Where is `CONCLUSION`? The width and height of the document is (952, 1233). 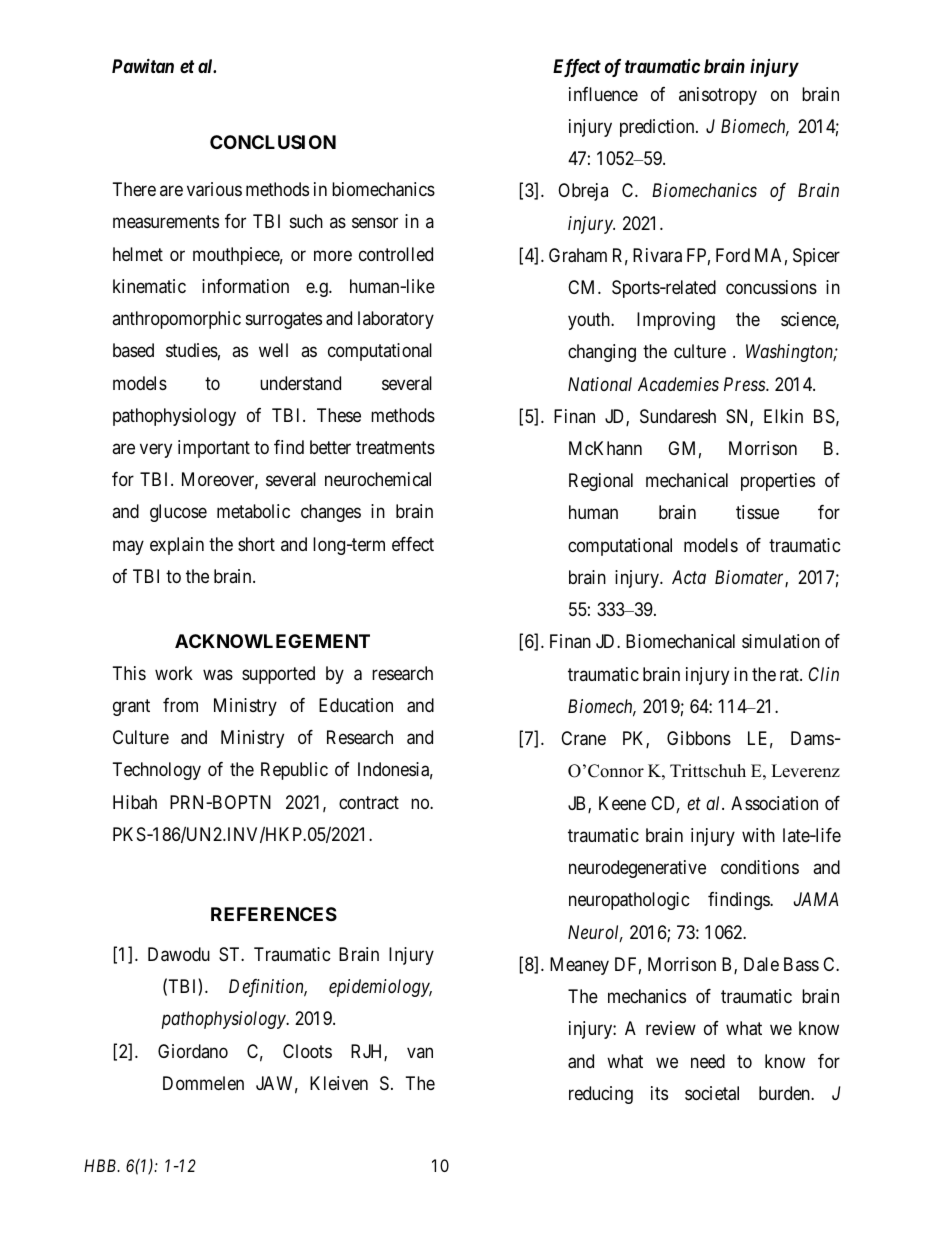
CONCLUSION is located at coordinates (273, 142).
